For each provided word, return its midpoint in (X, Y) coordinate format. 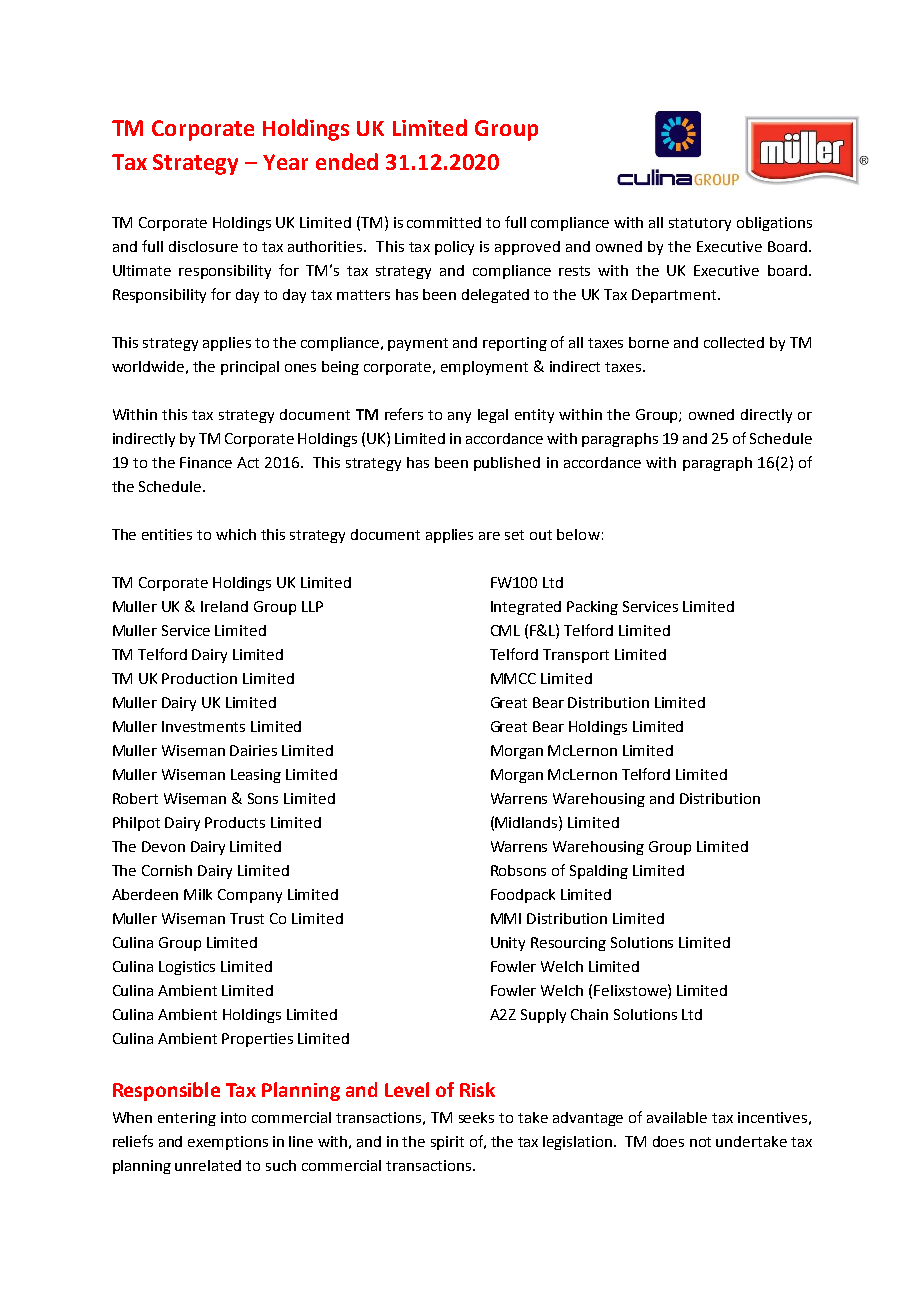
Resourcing (568, 944)
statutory (700, 224)
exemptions (228, 1143)
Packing (592, 608)
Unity (508, 944)
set (514, 535)
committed (444, 222)
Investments (203, 726)
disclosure (203, 246)
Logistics (187, 968)
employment (484, 368)
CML (505, 630)
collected (734, 342)
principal (250, 368)
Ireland (224, 606)
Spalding (599, 872)
